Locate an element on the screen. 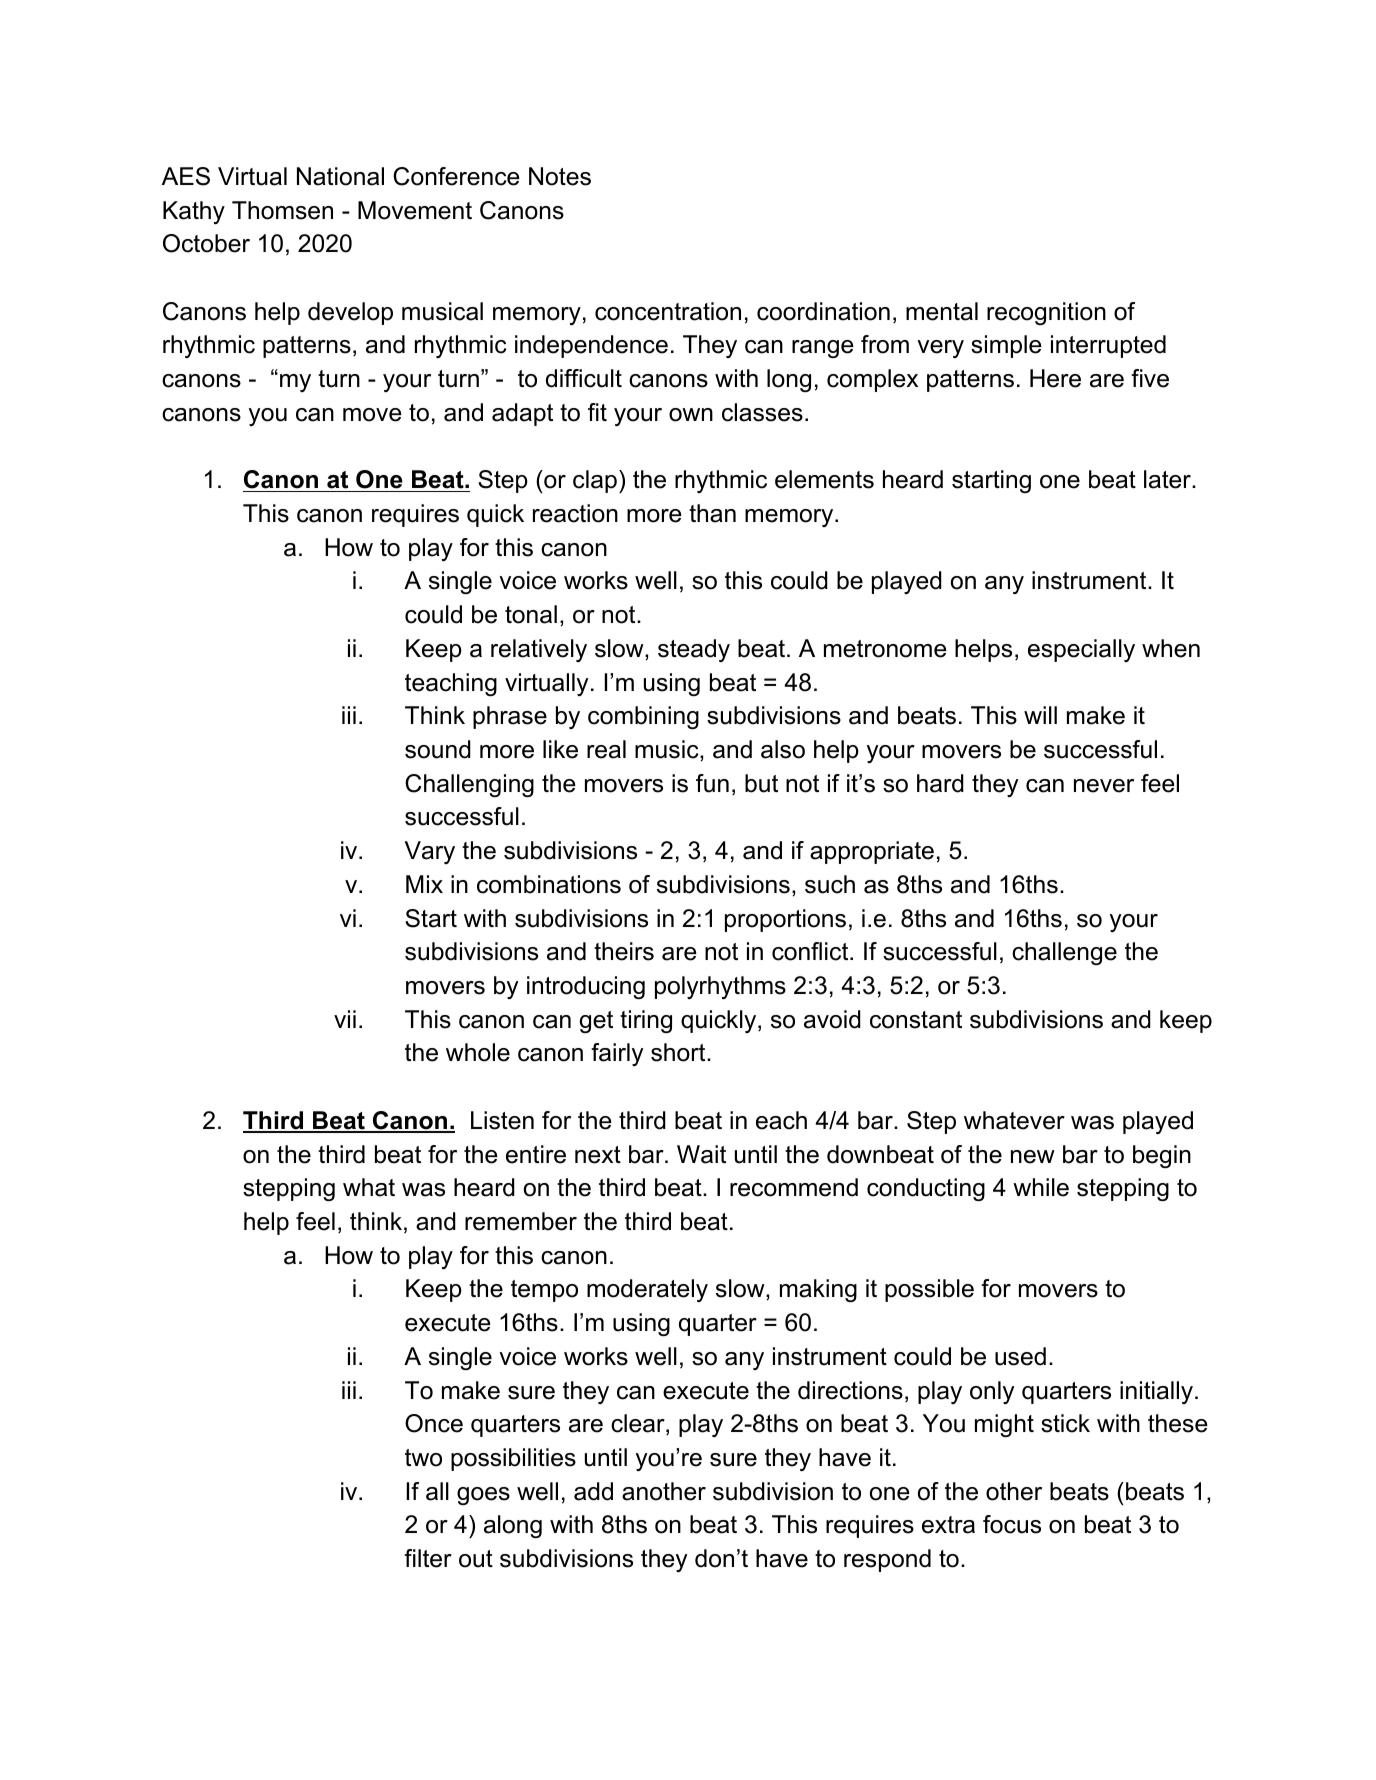  filter is located at coordinates (428, 1558).
